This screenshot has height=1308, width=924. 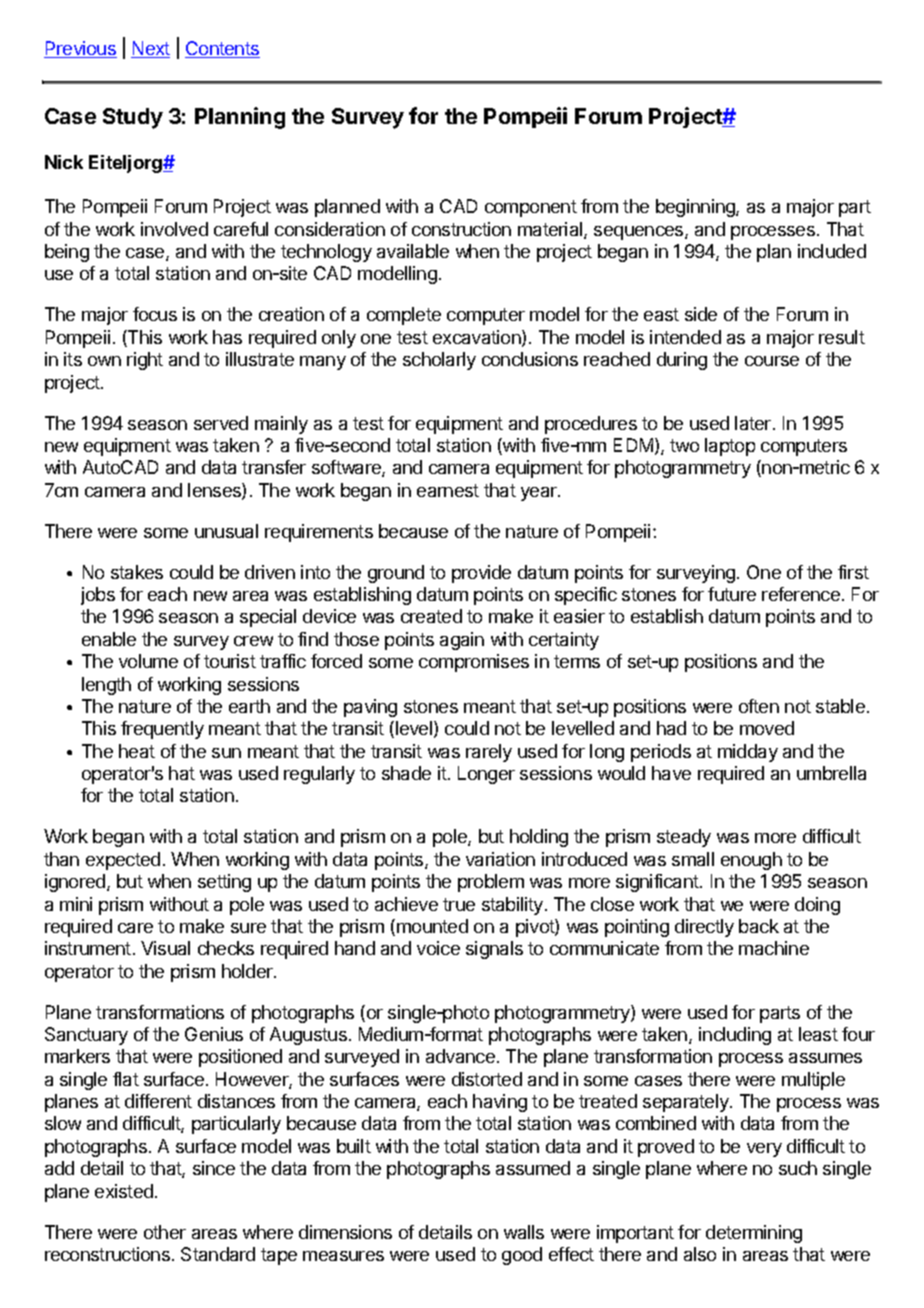 I want to click on other, so click(x=165, y=1232).
